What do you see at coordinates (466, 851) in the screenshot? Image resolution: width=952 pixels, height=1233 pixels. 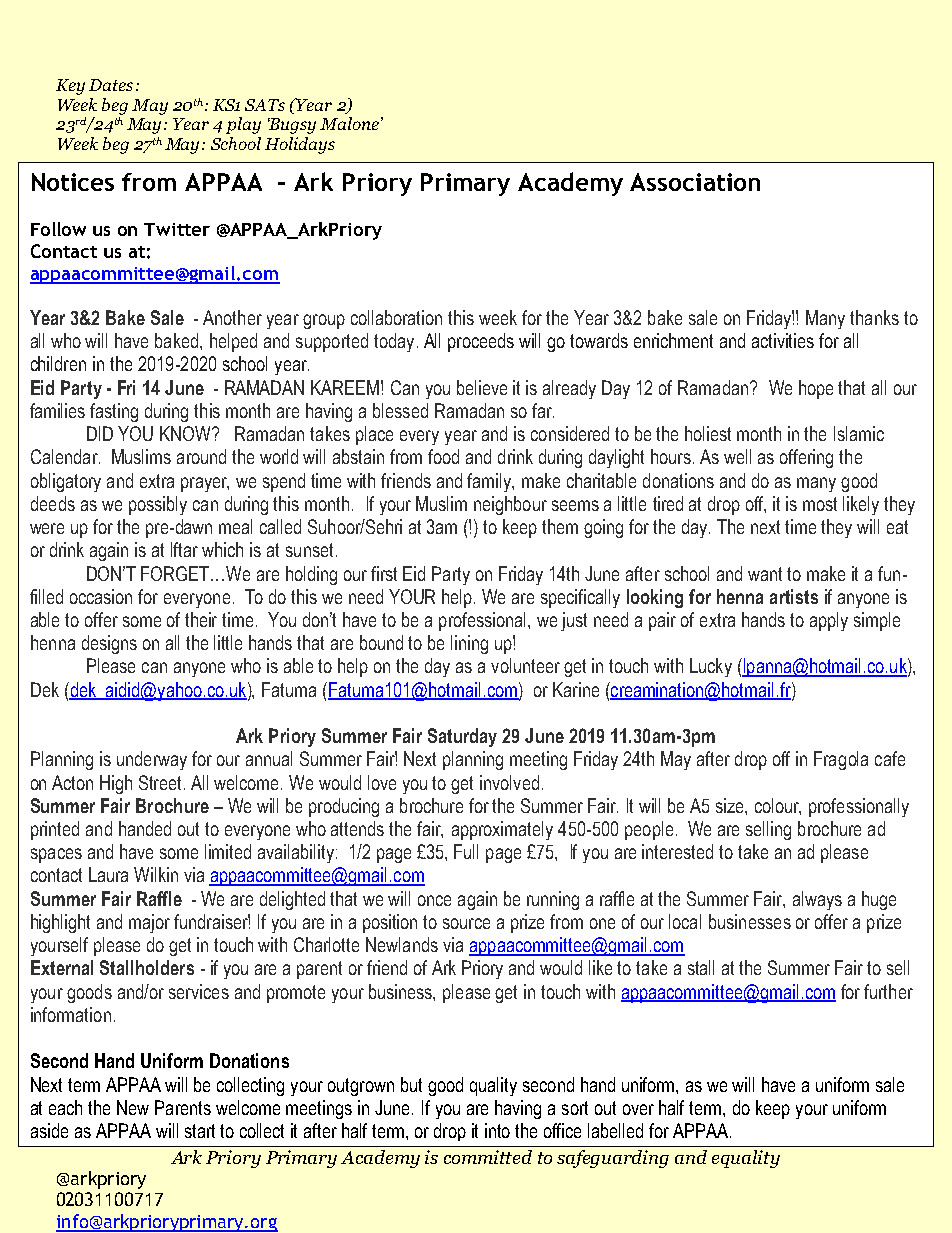 I see `Full` at bounding box center [466, 851].
